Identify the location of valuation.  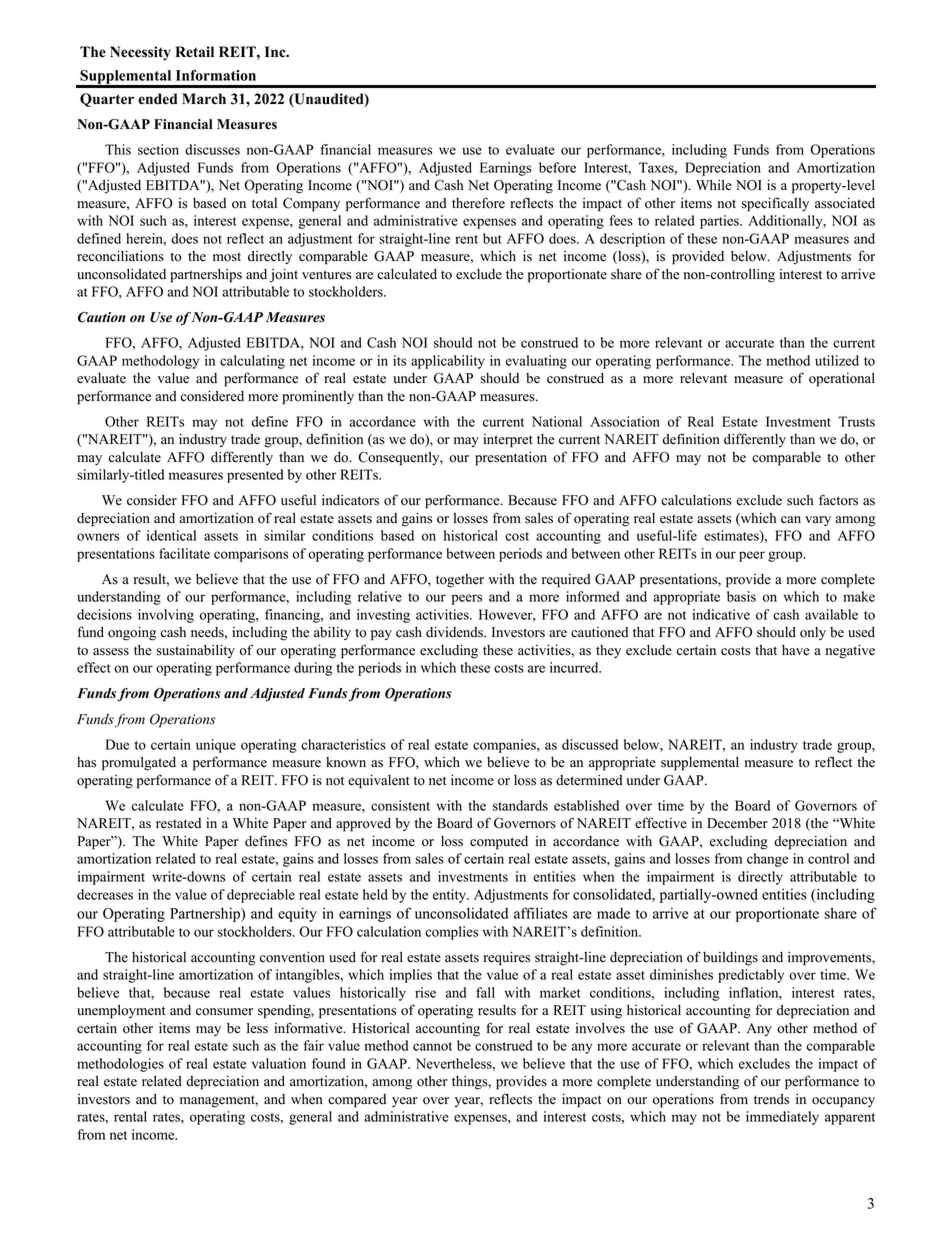
(279, 1063).
